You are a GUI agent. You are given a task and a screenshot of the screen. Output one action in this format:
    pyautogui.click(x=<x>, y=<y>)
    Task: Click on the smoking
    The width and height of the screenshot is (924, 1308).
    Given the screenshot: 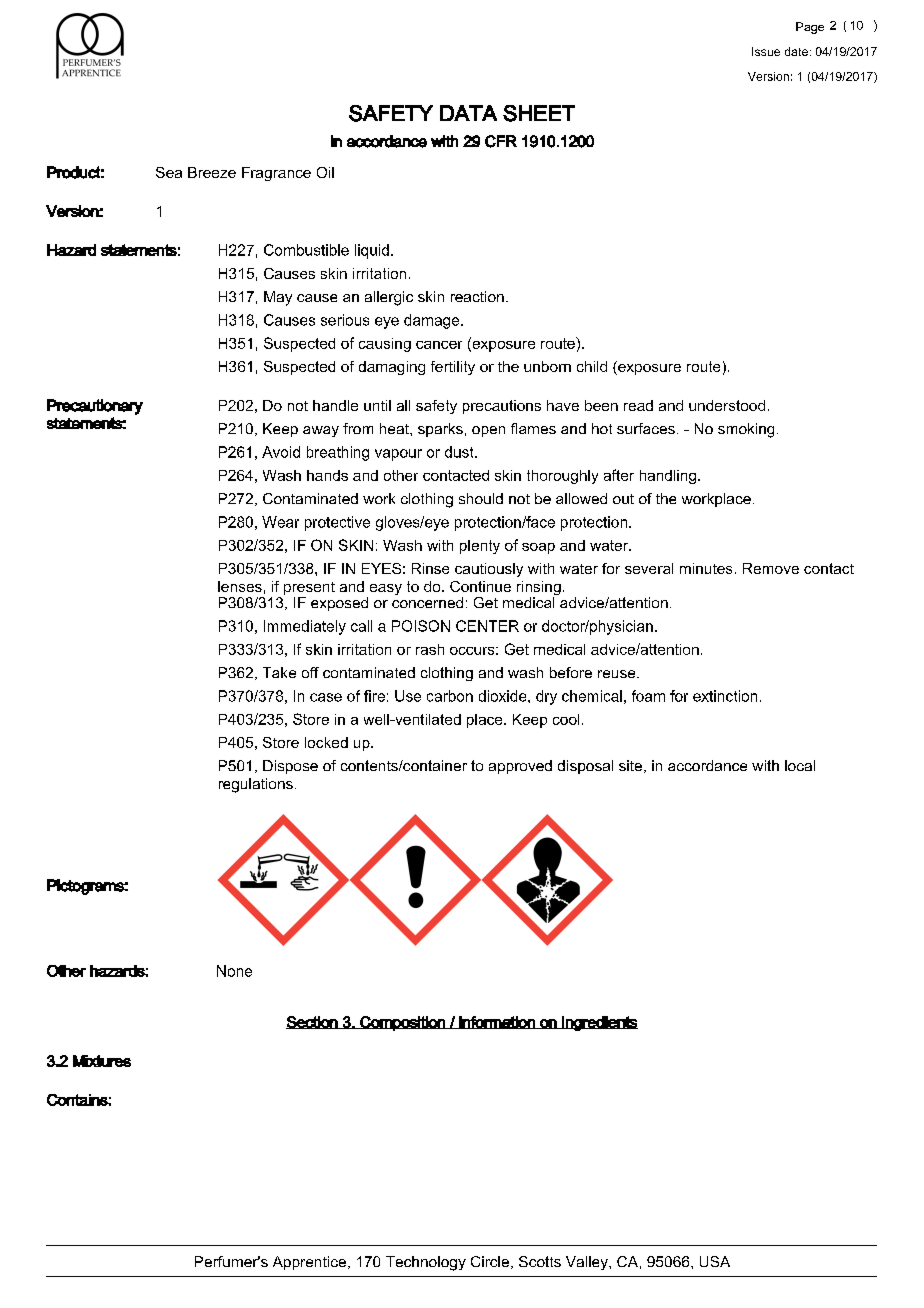 What is the action you would take?
    pyautogui.click(x=746, y=430)
